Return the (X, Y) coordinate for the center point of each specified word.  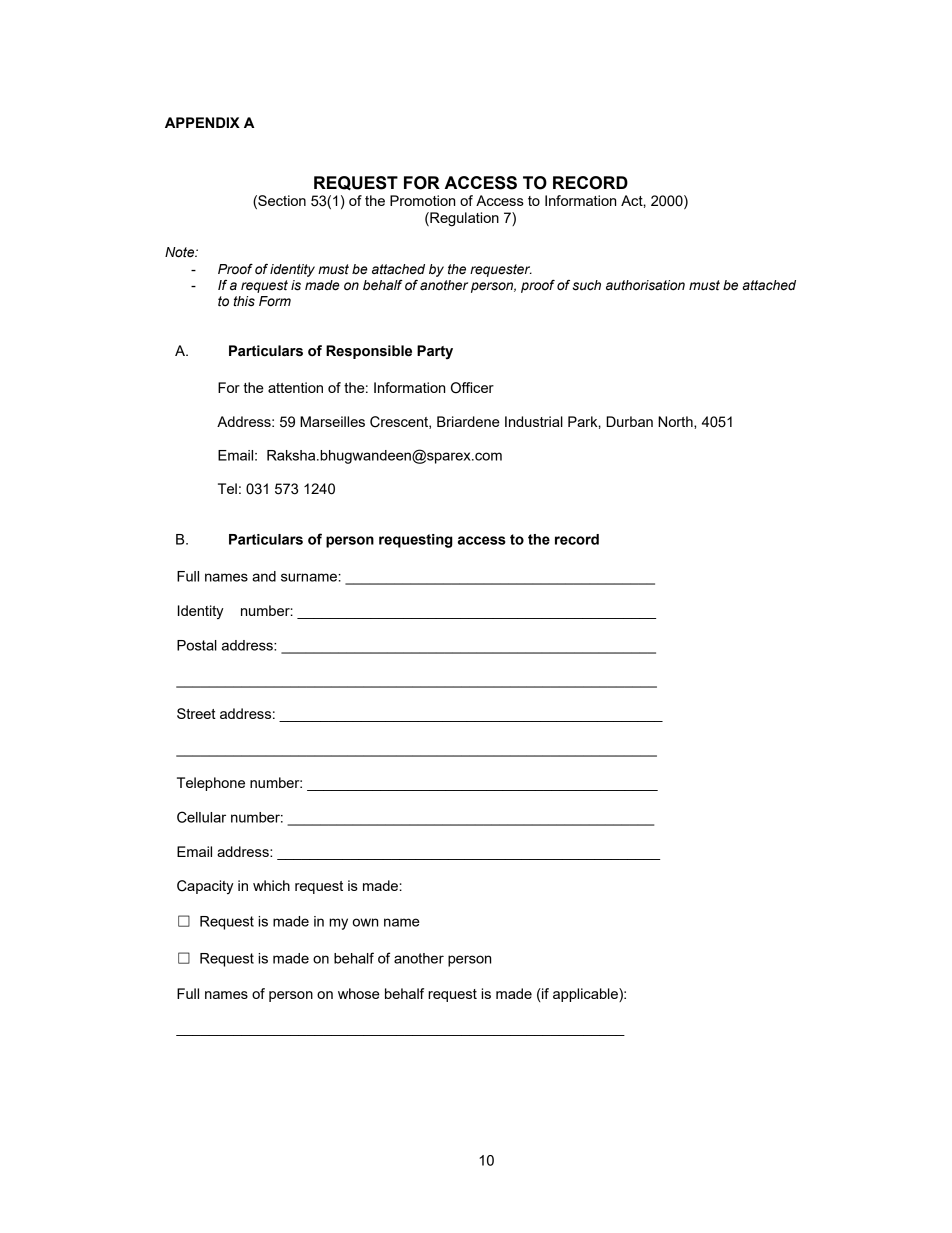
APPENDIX (202, 122)
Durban (629, 421)
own (365, 922)
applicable (586, 995)
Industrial (534, 421)
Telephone (211, 784)
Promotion (422, 200)
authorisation (645, 285)
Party (435, 352)
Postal (197, 645)
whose (359, 993)
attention (295, 387)
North (676, 422)
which (271, 885)
